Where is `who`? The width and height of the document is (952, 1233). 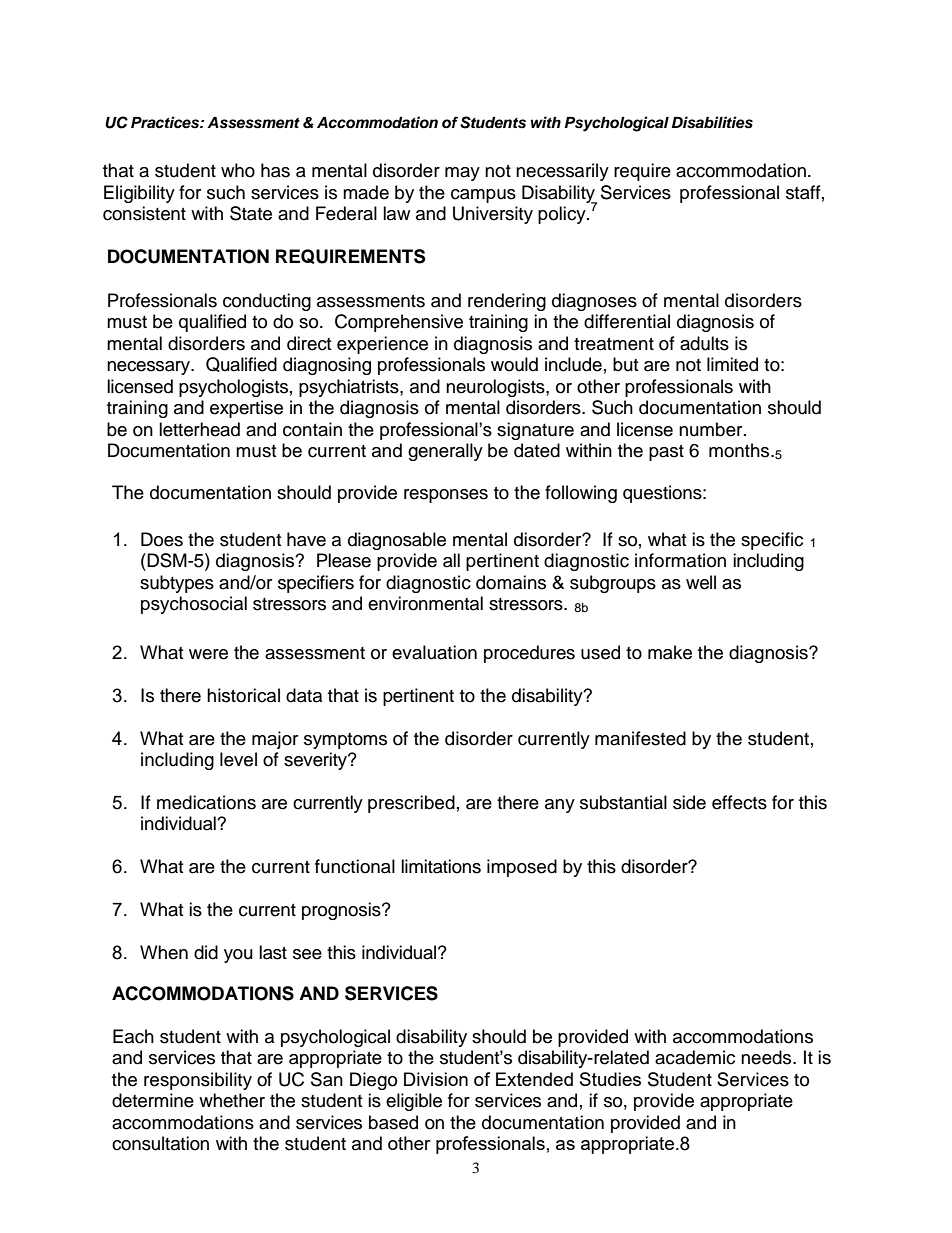 who is located at coordinates (238, 170).
